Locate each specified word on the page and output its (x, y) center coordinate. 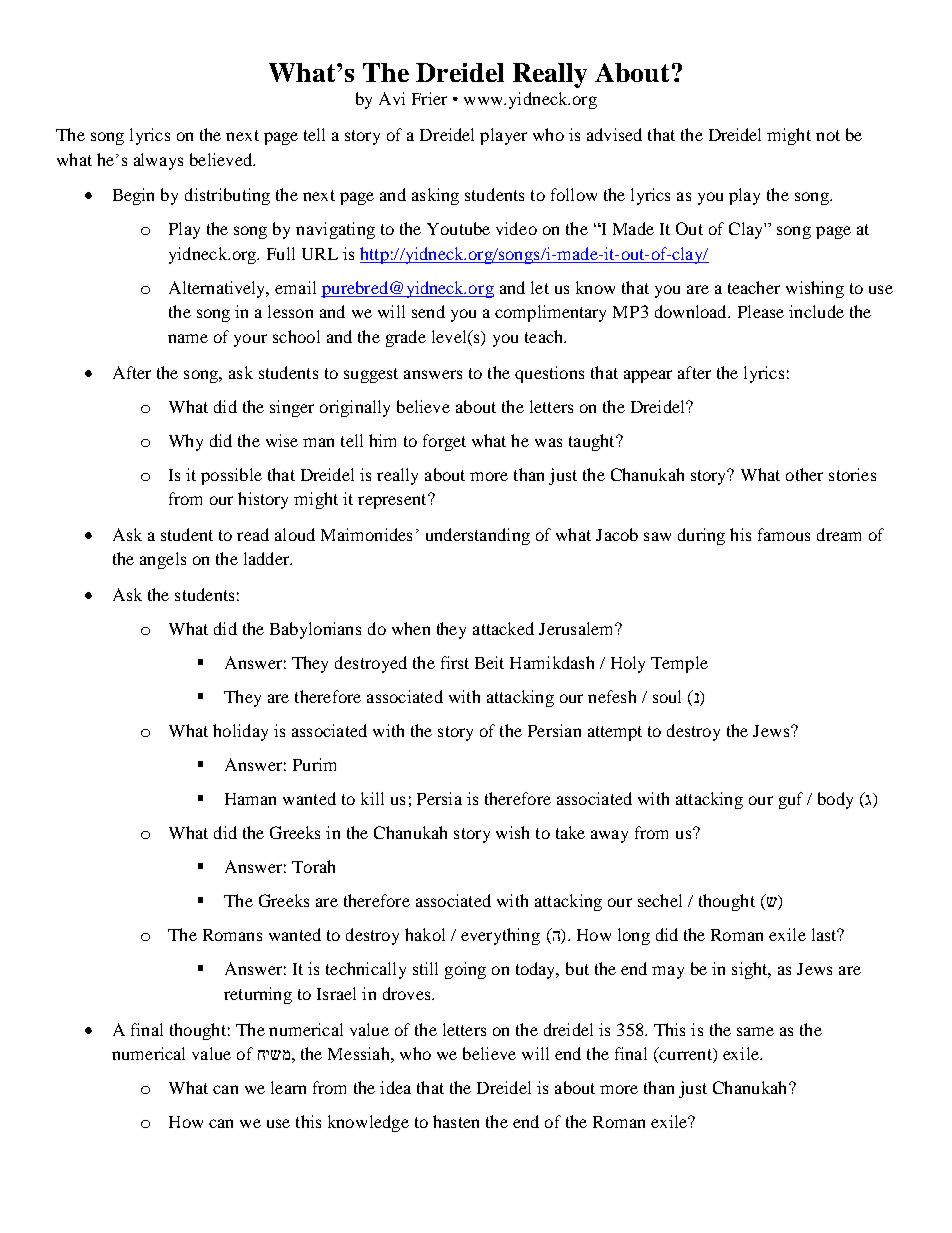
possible (231, 476)
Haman (250, 799)
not (828, 135)
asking (435, 196)
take (570, 832)
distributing (227, 196)
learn (288, 1087)
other (804, 474)
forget (444, 442)
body (835, 800)
